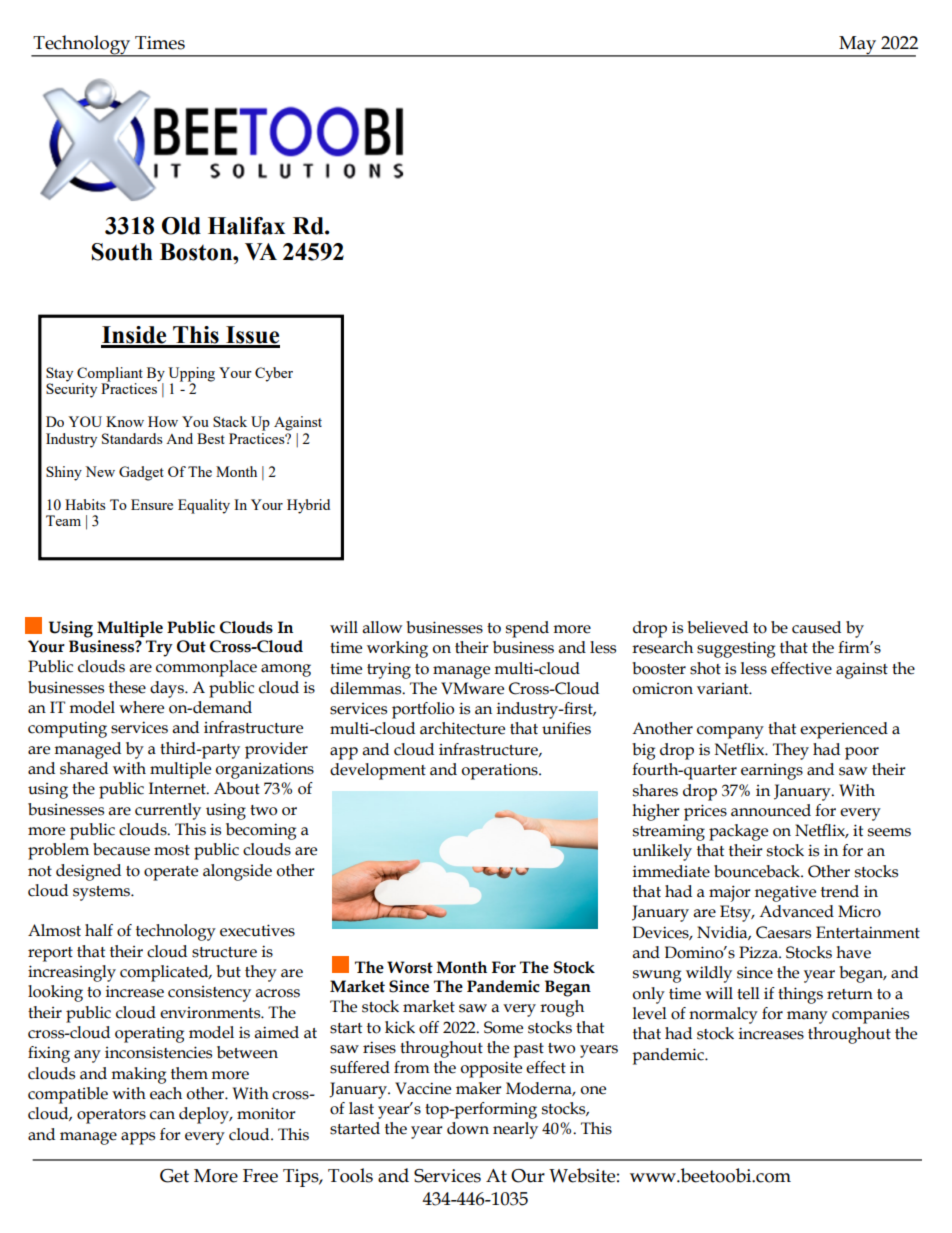 The height and width of the page is (1233, 952). I want to click on Halifax, so click(246, 226).
